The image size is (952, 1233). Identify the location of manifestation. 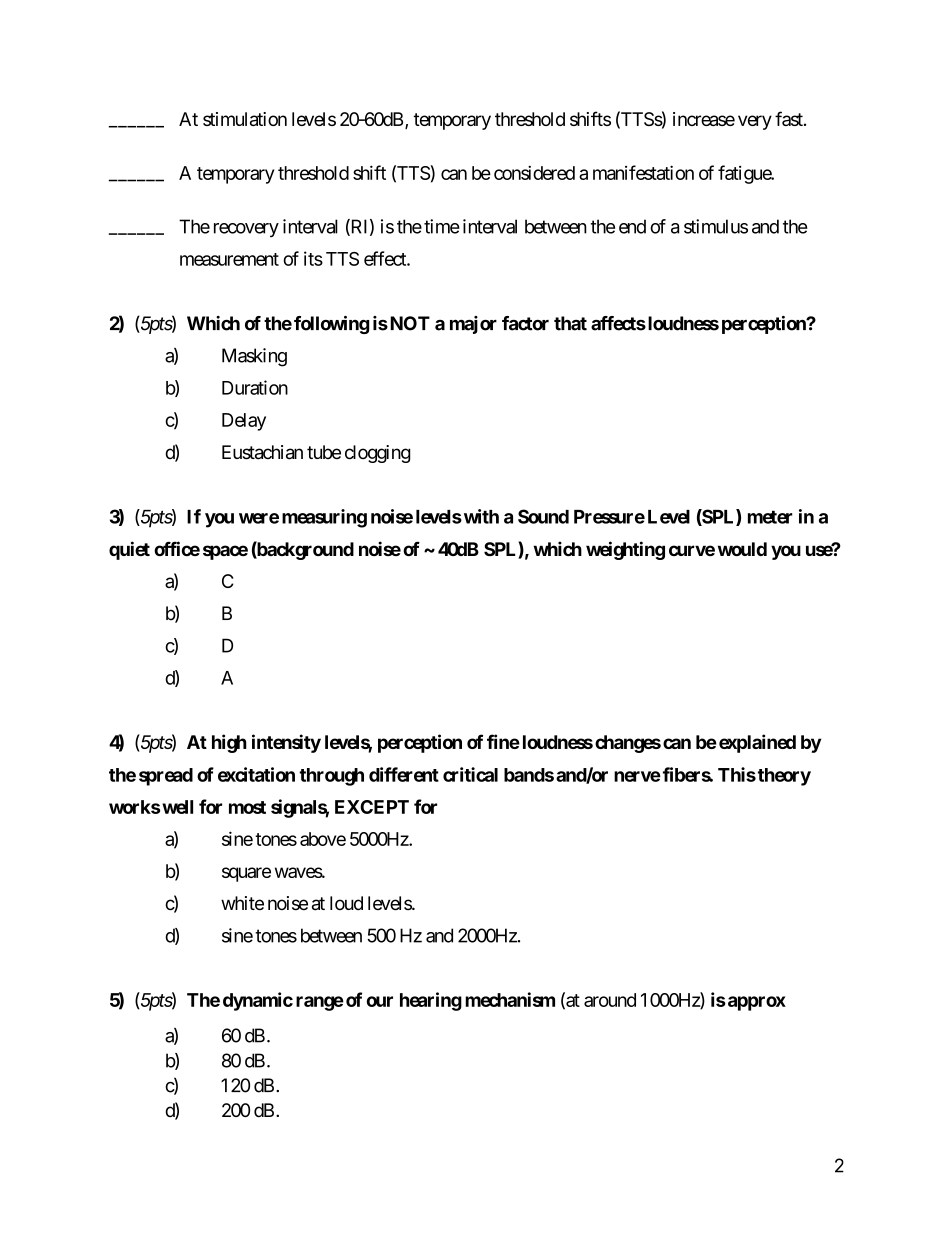
(643, 172).
